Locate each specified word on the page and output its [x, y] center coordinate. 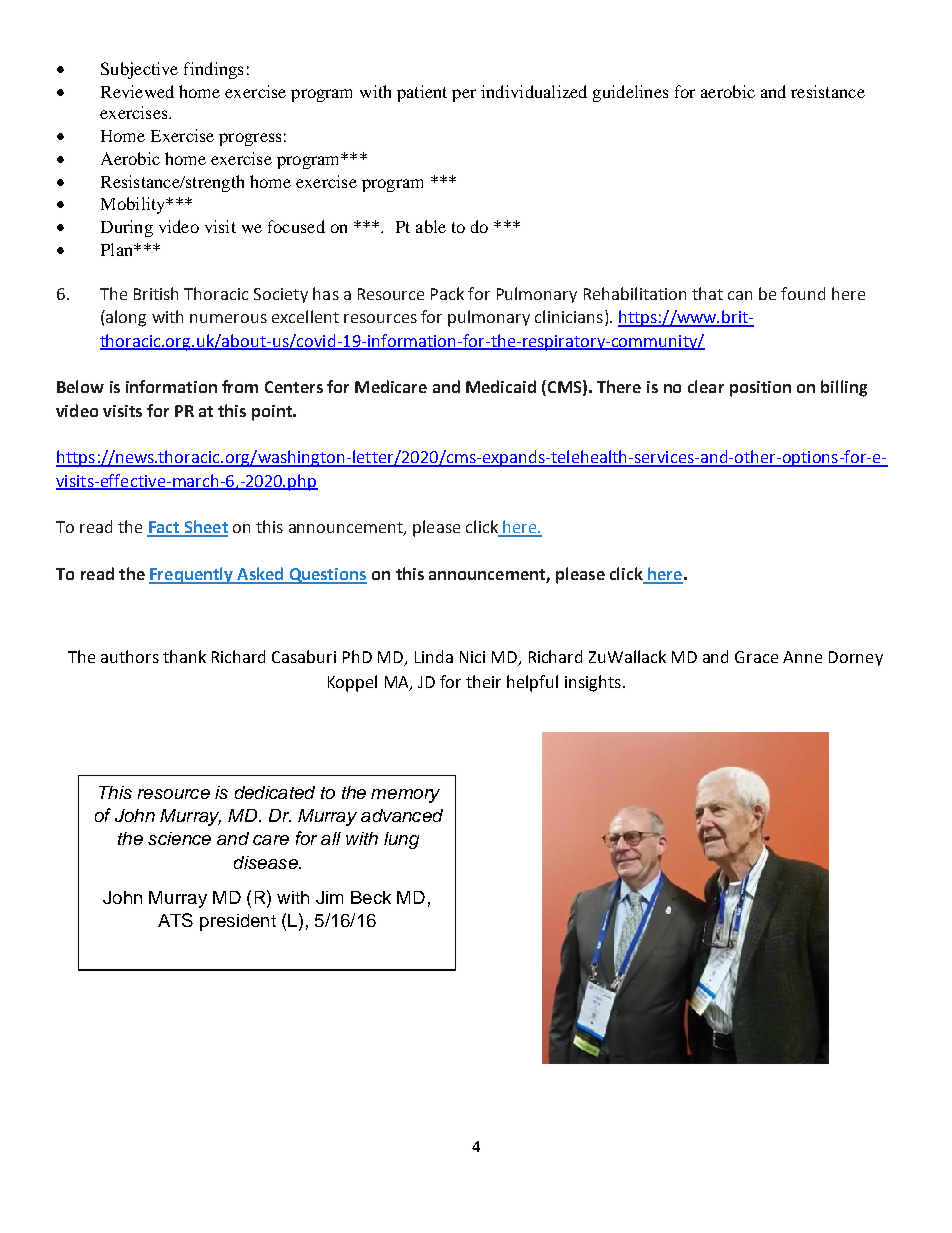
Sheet [205, 528]
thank [184, 656]
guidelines [630, 93]
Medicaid [501, 386]
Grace [756, 657]
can [740, 295]
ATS [175, 920]
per [464, 95]
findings [213, 70]
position [760, 389]
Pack [447, 293]
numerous [228, 318]
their [483, 681]
